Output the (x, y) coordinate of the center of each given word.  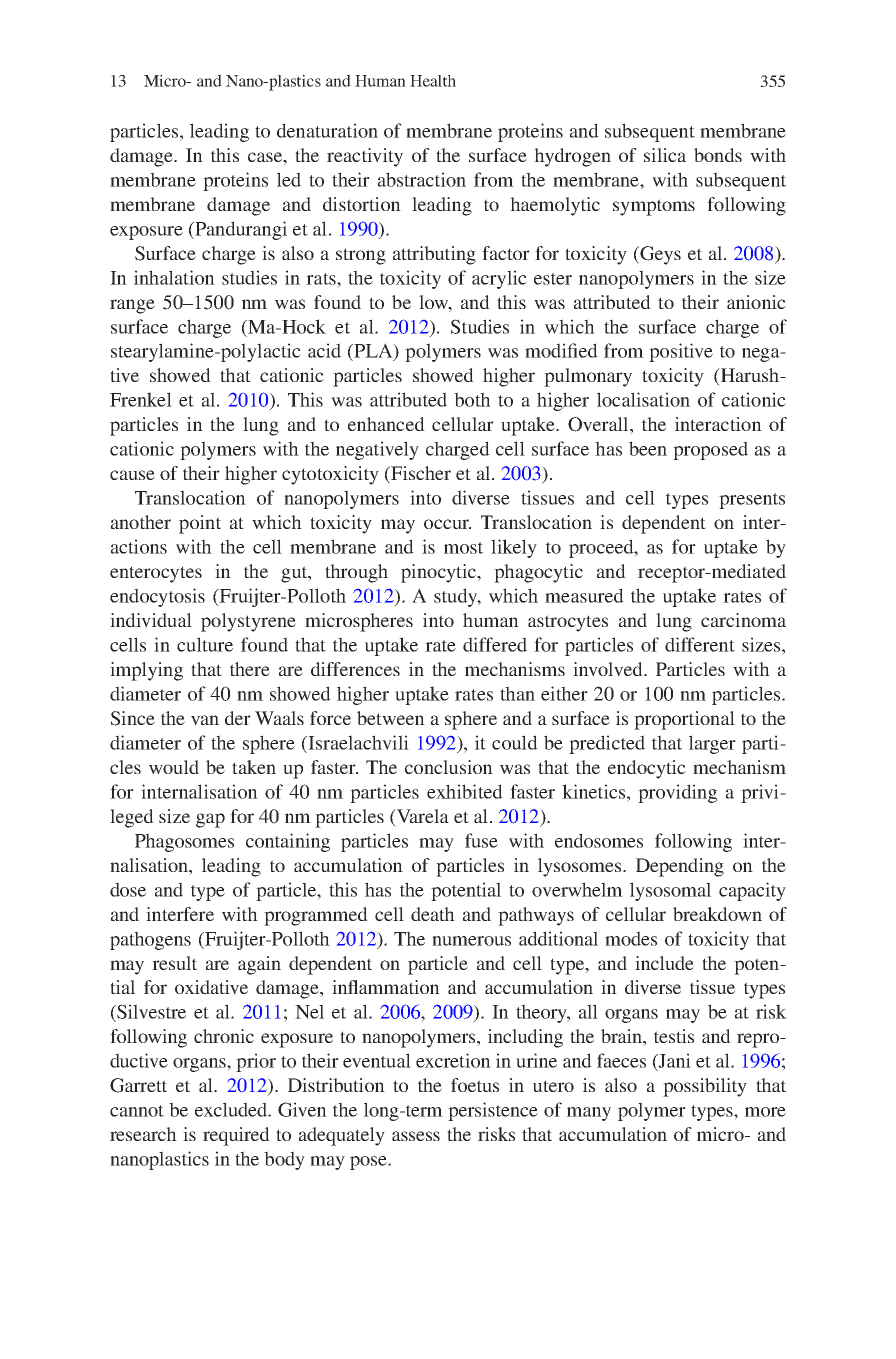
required (236, 1136)
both (472, 399)
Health (433, 81)
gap (210, 820)
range (132, 306)
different (700, 644)
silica (665, 155)
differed (495, 644)
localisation (643, 399)
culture (205, 644)
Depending (680, 867)
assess (416, 1136)
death (433, 914)
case (266, 157)
